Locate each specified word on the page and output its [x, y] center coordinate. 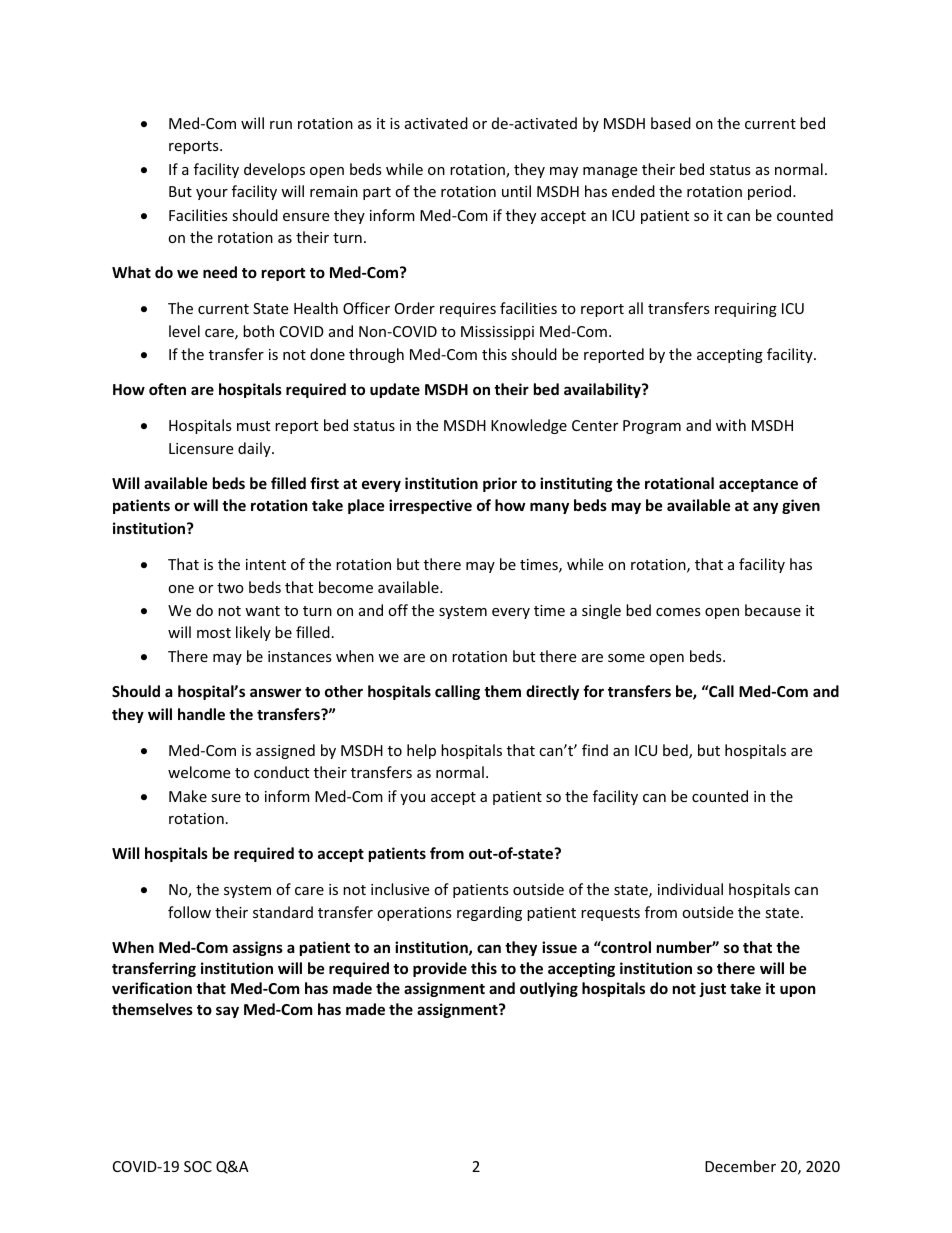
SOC [198, 1166]
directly [552, 692]
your [212, 194]
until [516, 191]
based [671, 123]
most [214, 633]
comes [678, 612]
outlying [549, 989]
